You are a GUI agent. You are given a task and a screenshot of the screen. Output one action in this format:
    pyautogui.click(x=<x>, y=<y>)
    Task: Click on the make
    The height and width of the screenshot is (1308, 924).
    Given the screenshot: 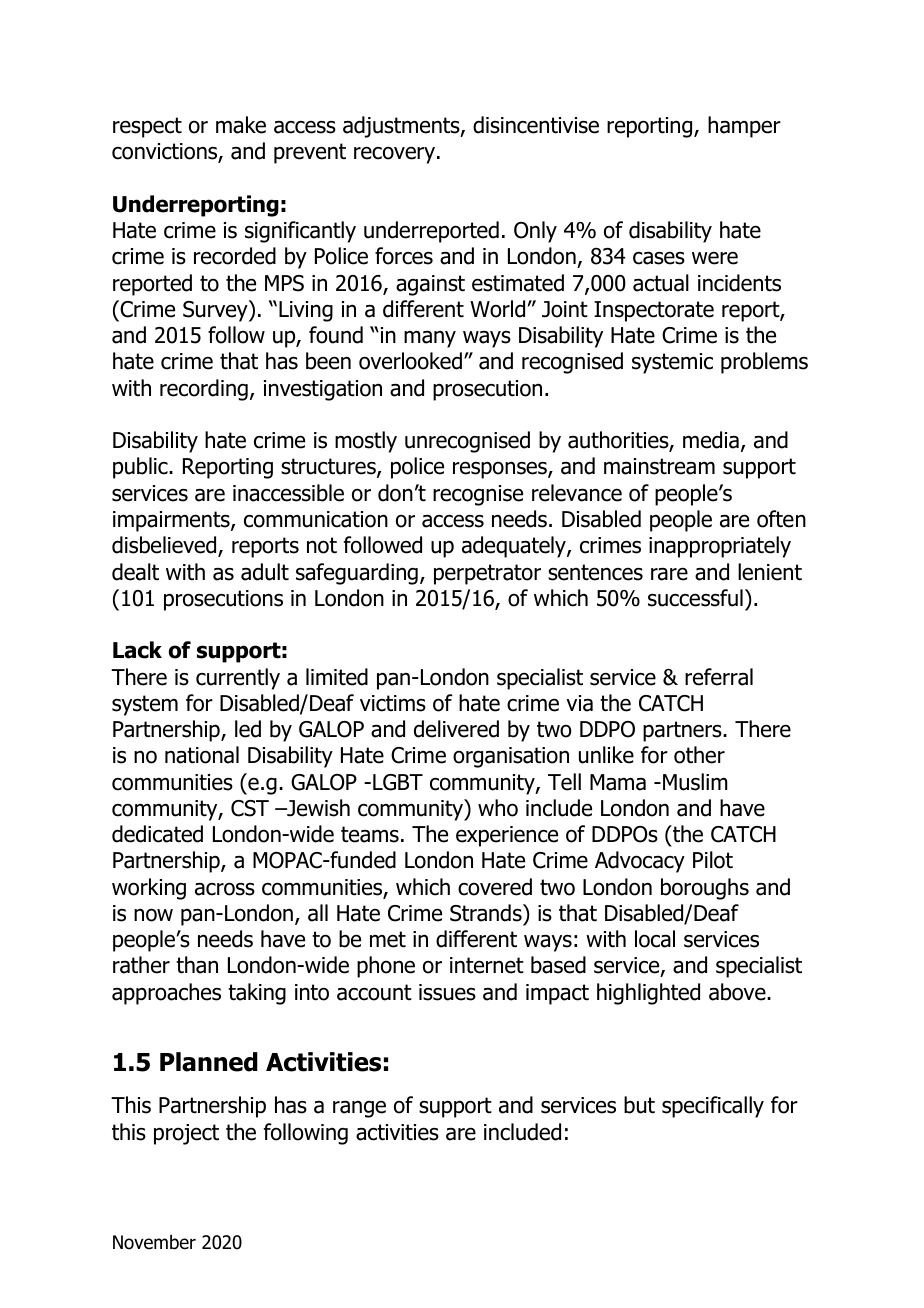 What is the action you would take?
    pyautogui.click(x=241, y=125)
